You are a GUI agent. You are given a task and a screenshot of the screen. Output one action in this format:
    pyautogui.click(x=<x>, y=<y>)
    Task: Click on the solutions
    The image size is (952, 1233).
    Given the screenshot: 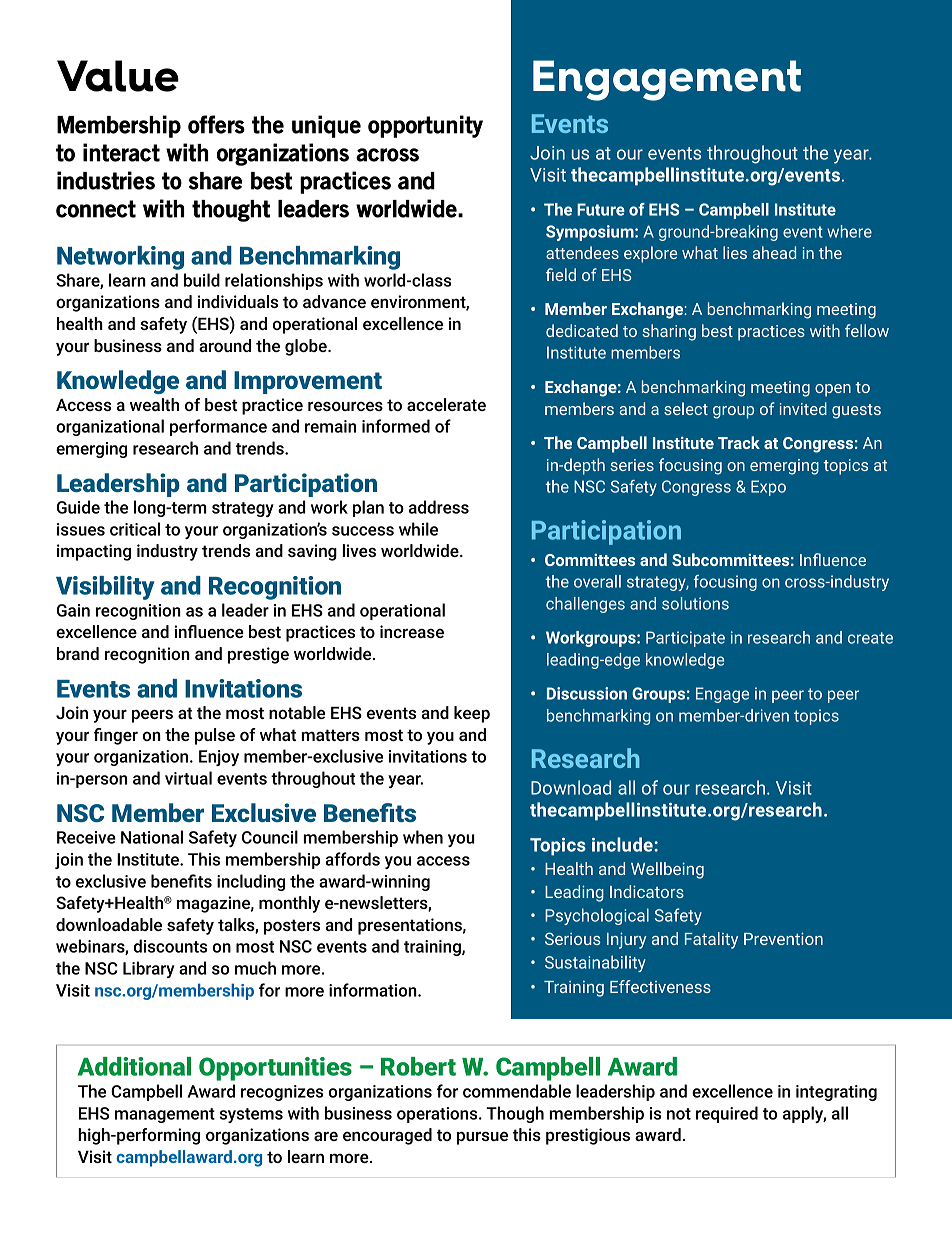 What is the action you would take?
    pyautogui.click(x=695, y=603)
